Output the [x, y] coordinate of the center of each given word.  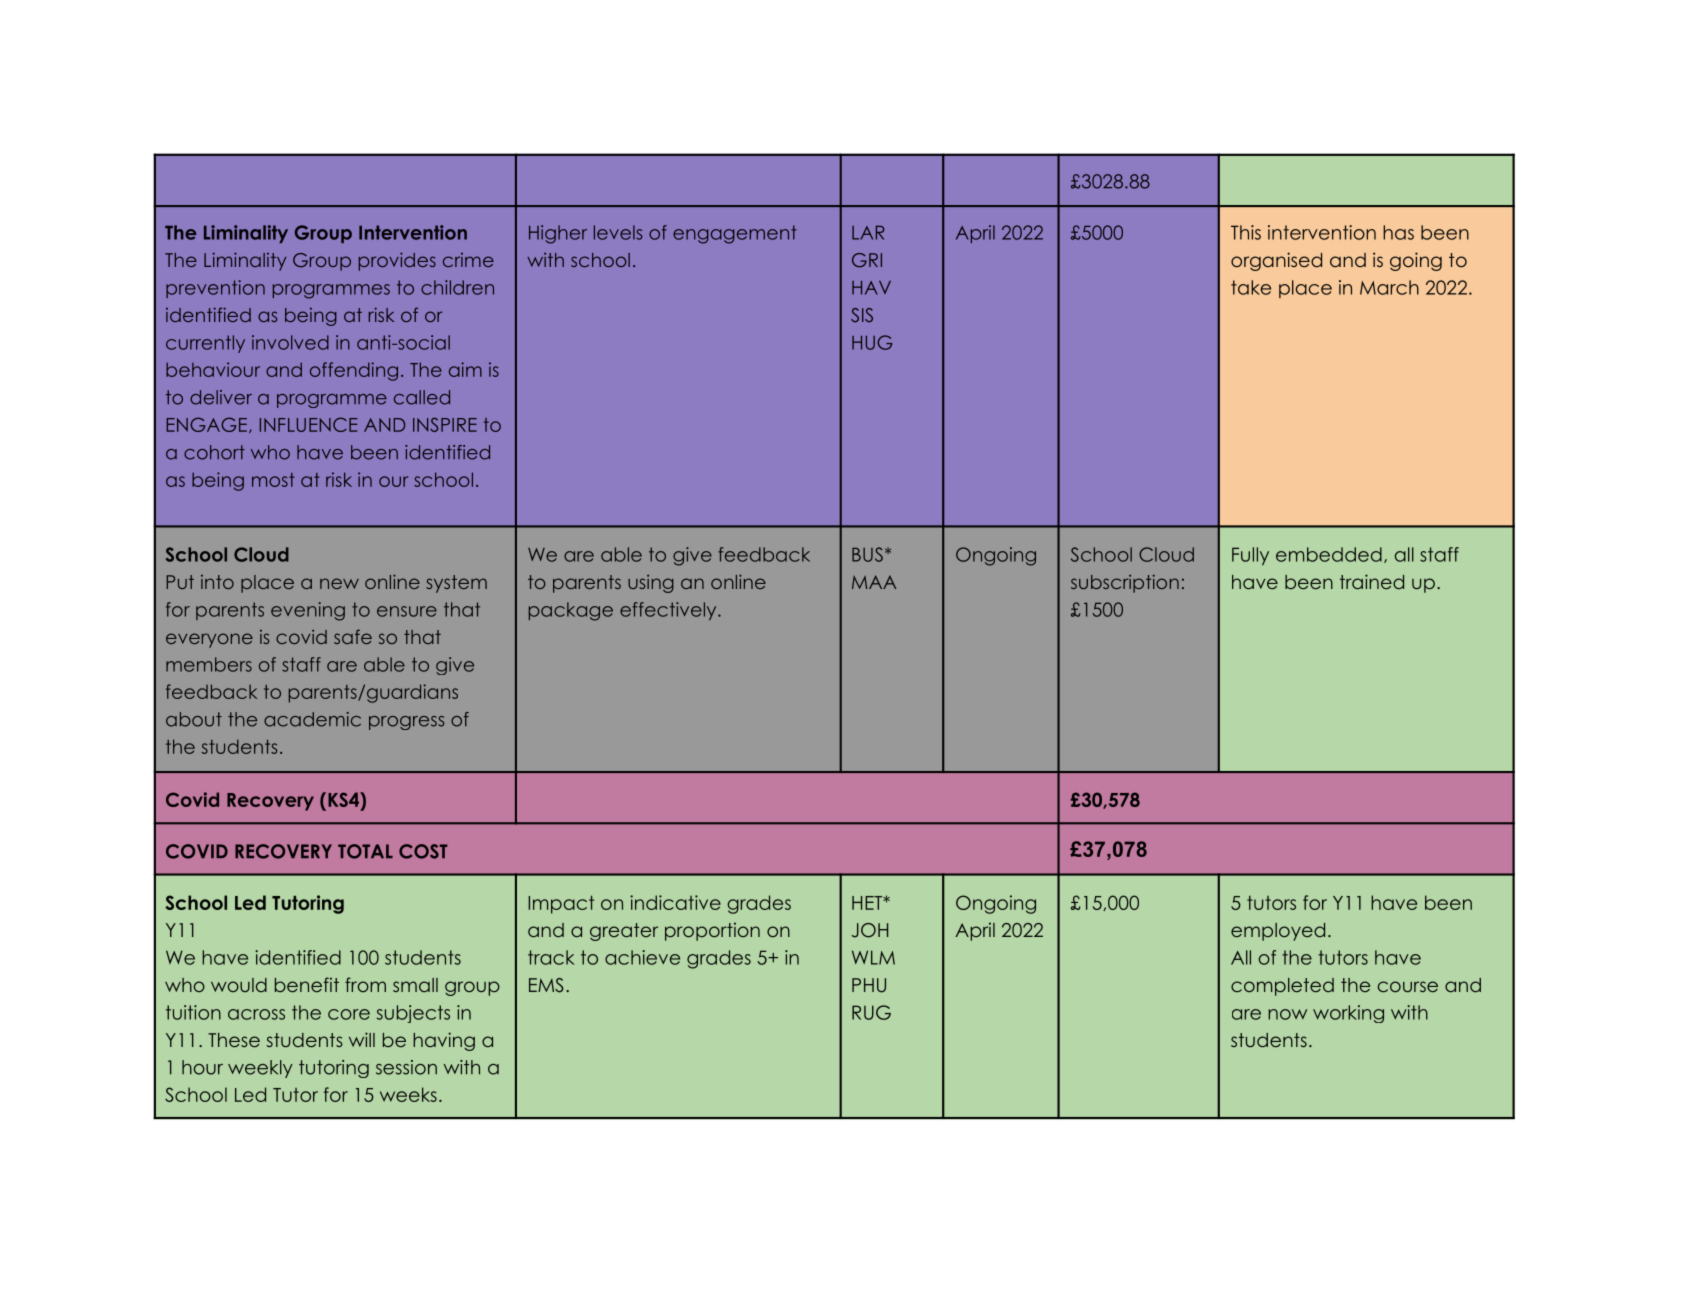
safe [353, 636]
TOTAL [365, 851]
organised [1276, 261]
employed [1278, 932]
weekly [260, 1069]
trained [1372, 581]
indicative [675, 902]
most [273, 480]
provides [397, 261]
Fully [1250, 556]
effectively [669, 611]
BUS [867, 554]
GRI [867, 260]
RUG [871, 1012]
